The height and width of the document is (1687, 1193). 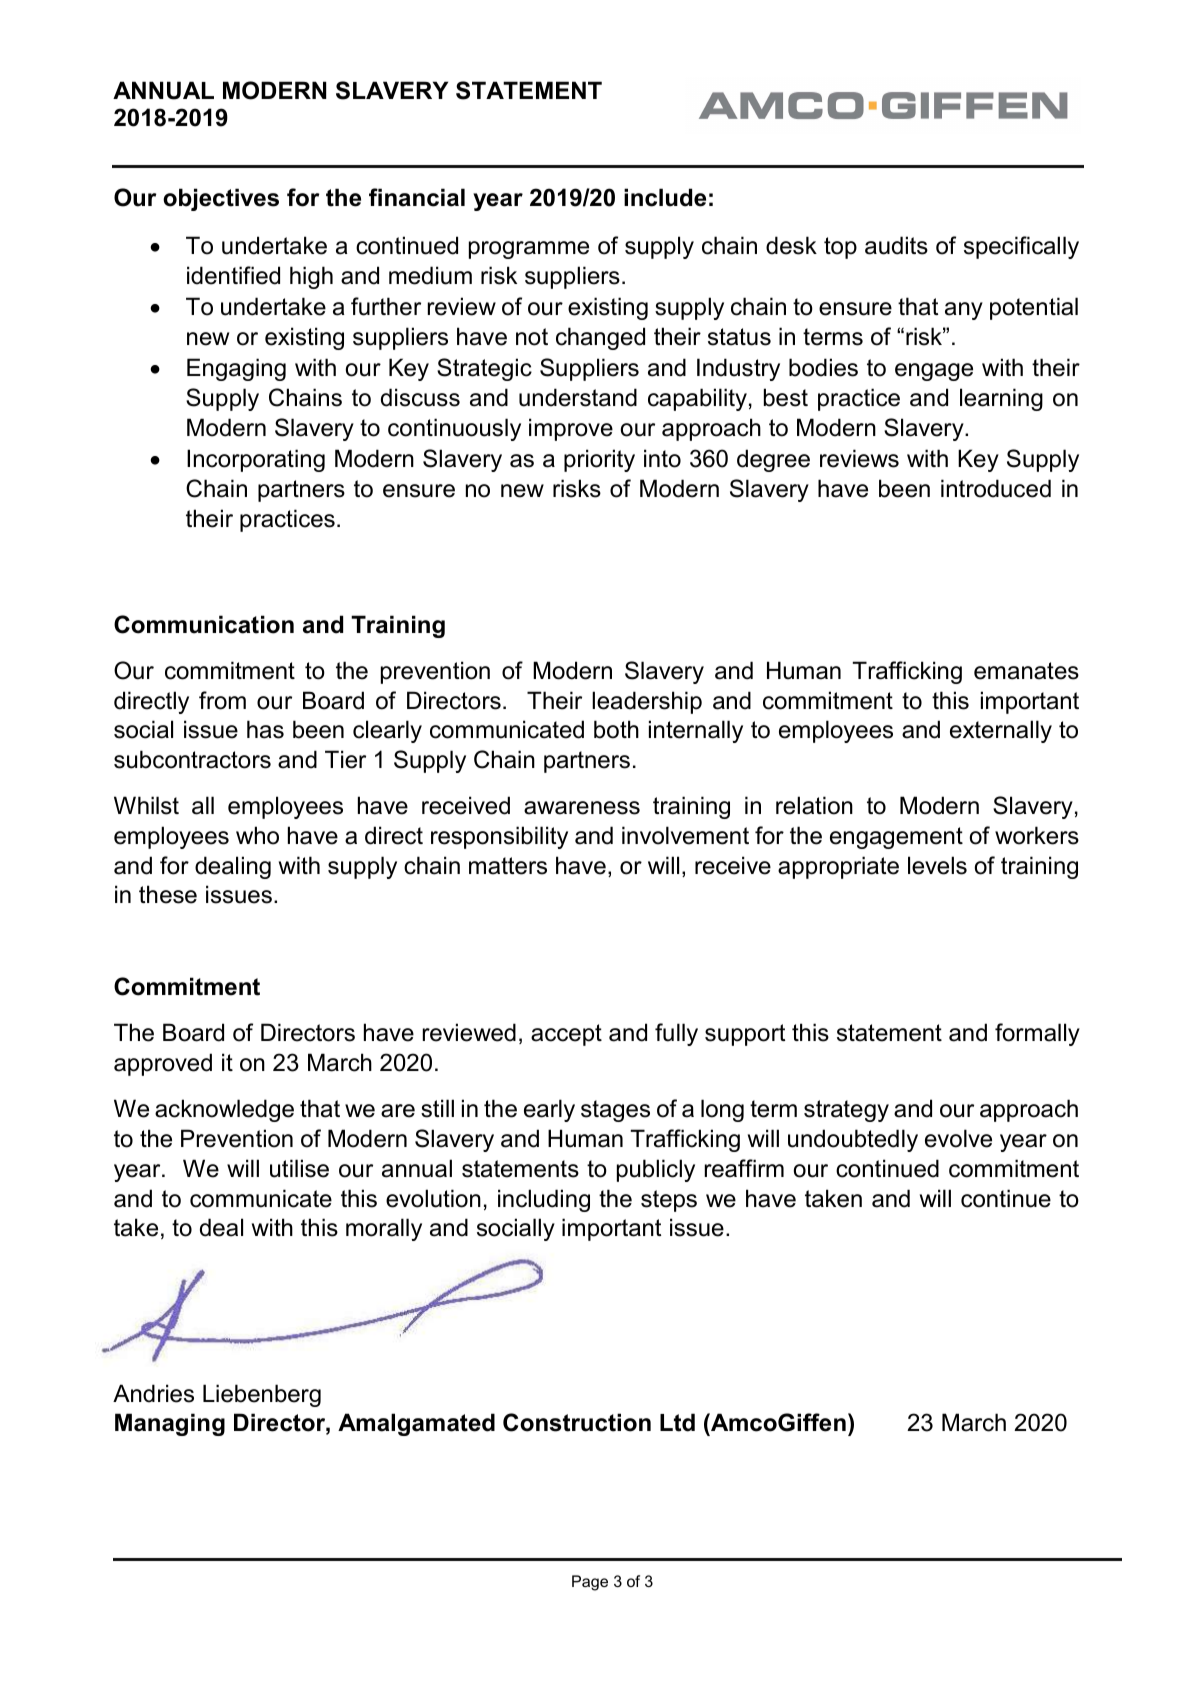 I want to click on programme, so click(x=529, y=250).
